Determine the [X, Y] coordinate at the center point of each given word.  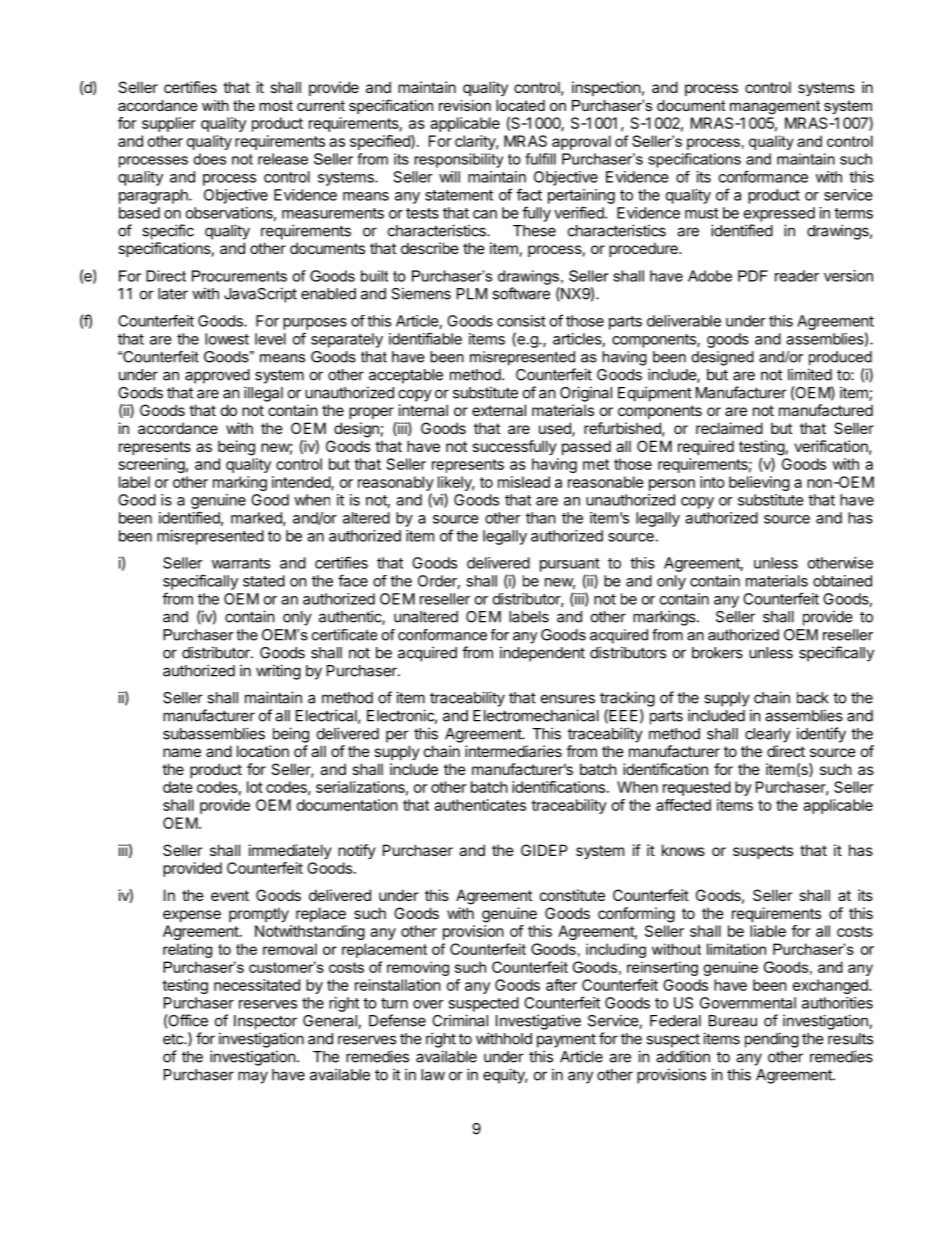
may [253, 1077]
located [520, 105]
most [276, 105]
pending [772, 1040]
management [775, 107]
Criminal [460, 1020]
